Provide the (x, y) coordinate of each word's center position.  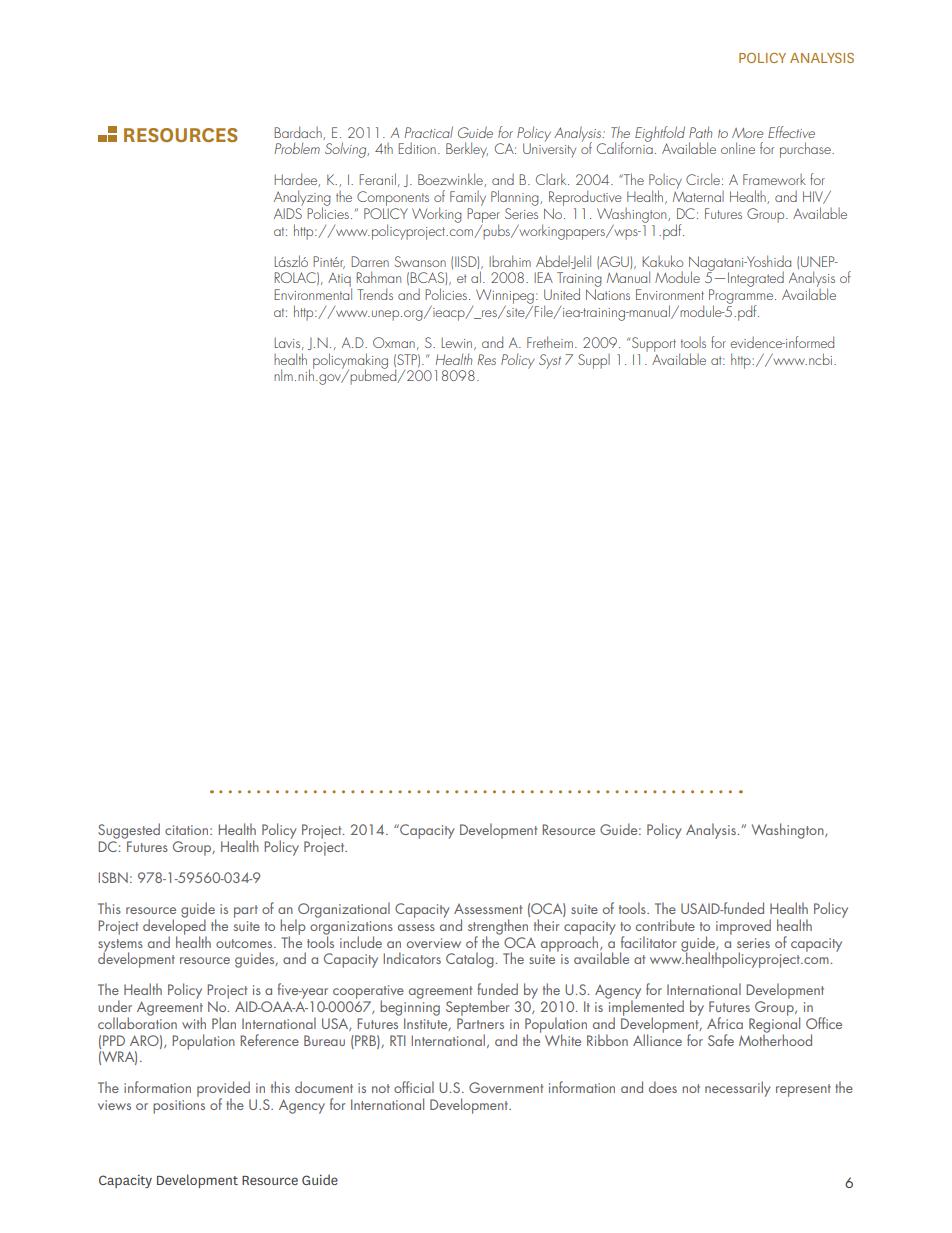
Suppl (594, 361)
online (738, 148)
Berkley (467, 150)
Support (654, 344)
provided (223, 1090)
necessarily (738, 1089)
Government (506, 1087)
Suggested (129, 832)
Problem (297, 148)
